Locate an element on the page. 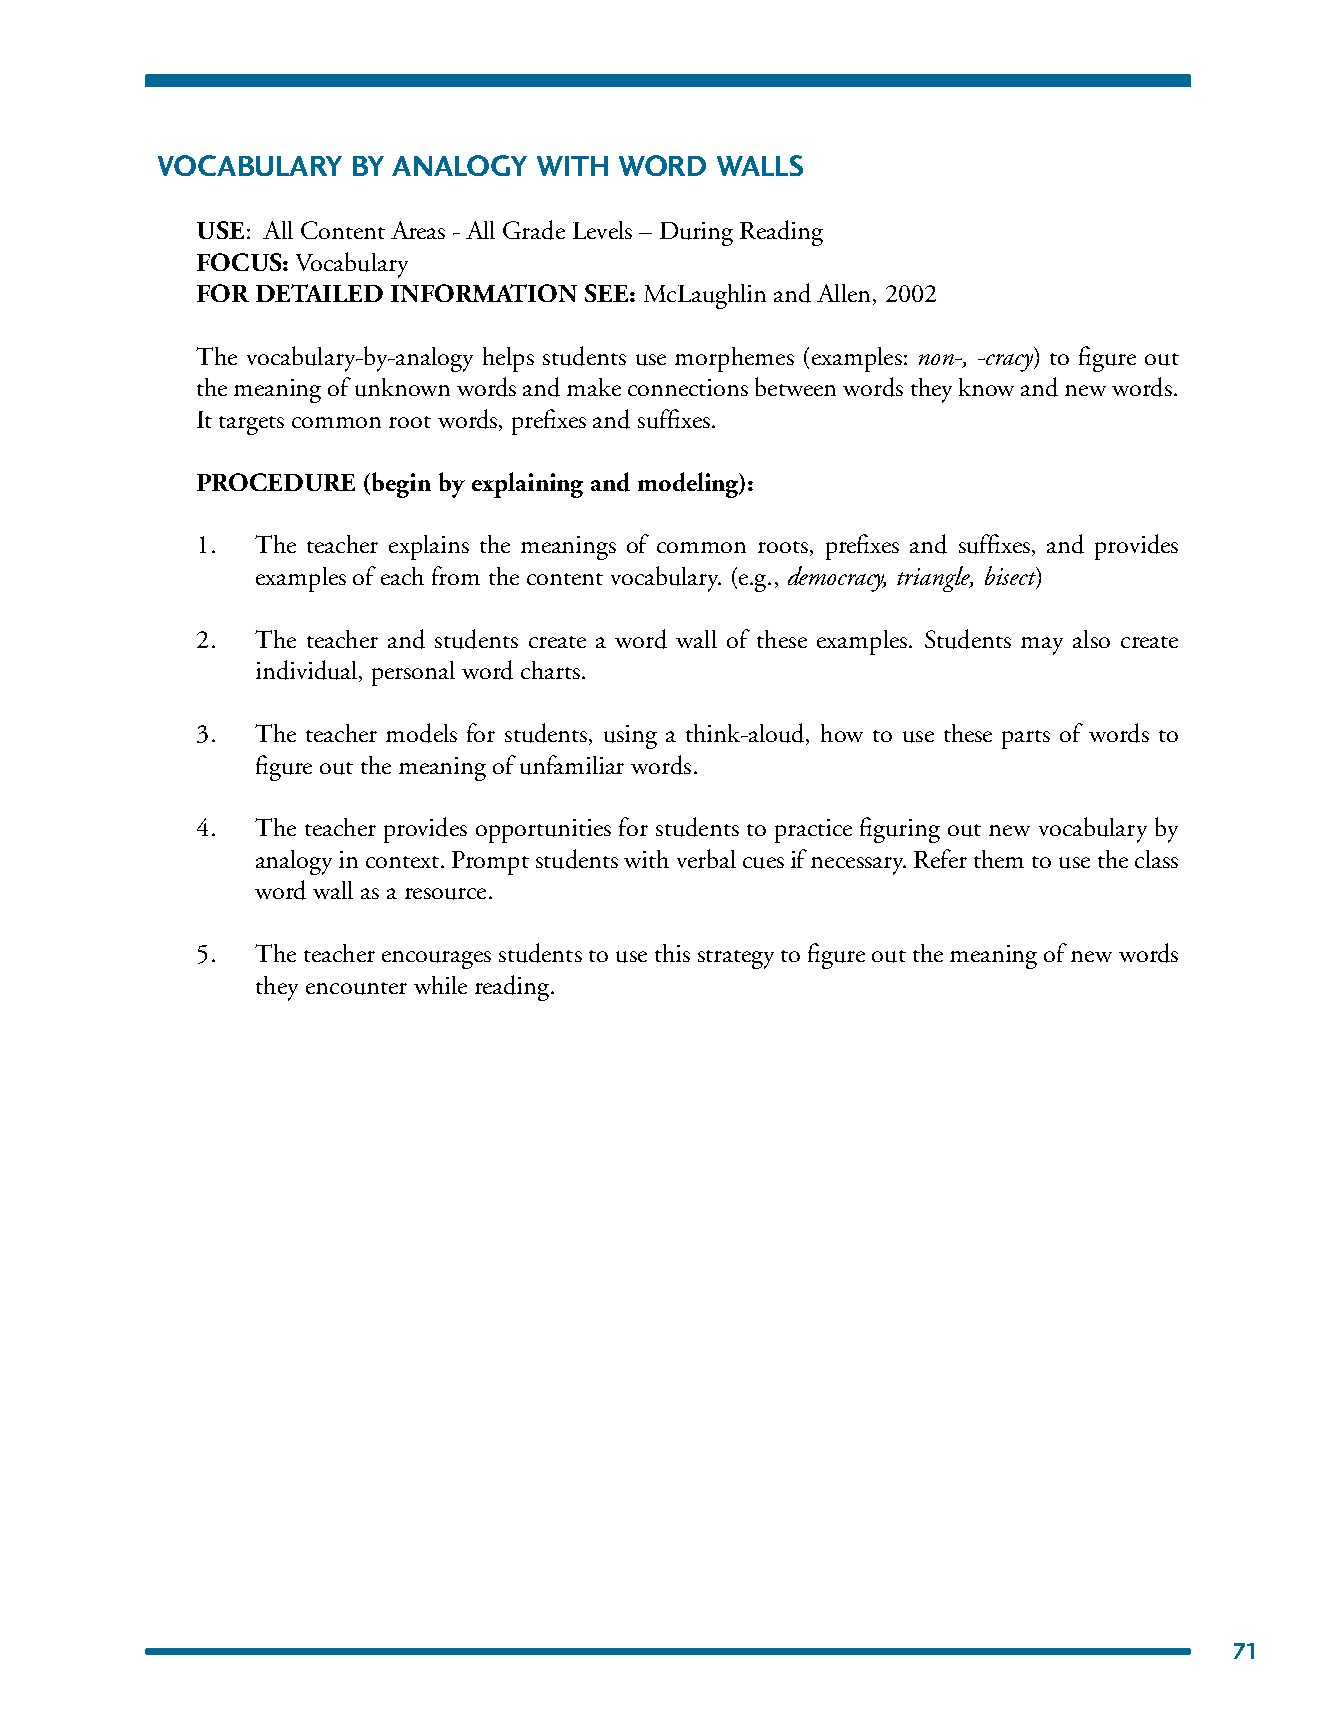 The width and height of the document is (1336, 1729). charts is located at coordinates (550, 670).
